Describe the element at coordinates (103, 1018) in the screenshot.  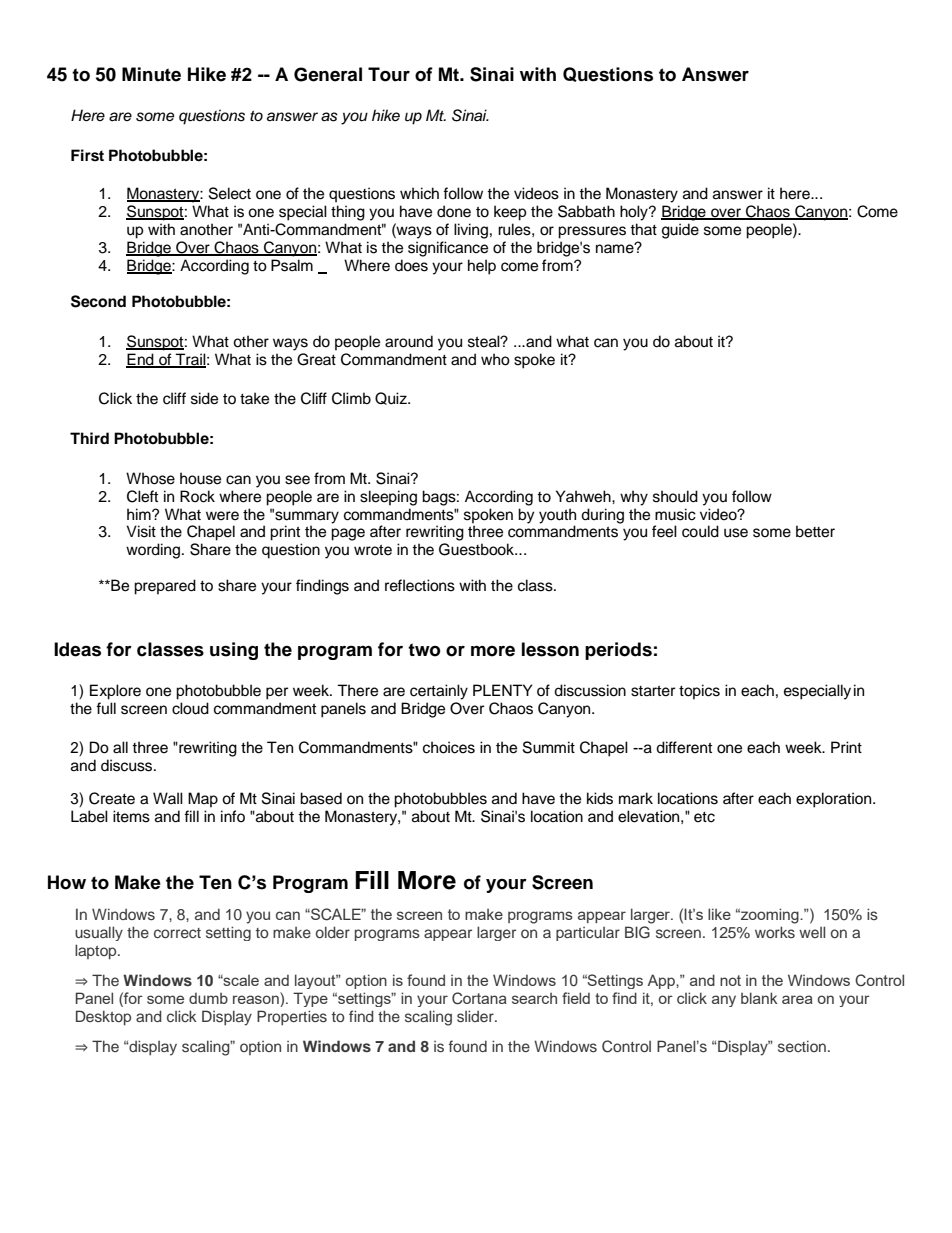
I see `Desktop` at that location.
